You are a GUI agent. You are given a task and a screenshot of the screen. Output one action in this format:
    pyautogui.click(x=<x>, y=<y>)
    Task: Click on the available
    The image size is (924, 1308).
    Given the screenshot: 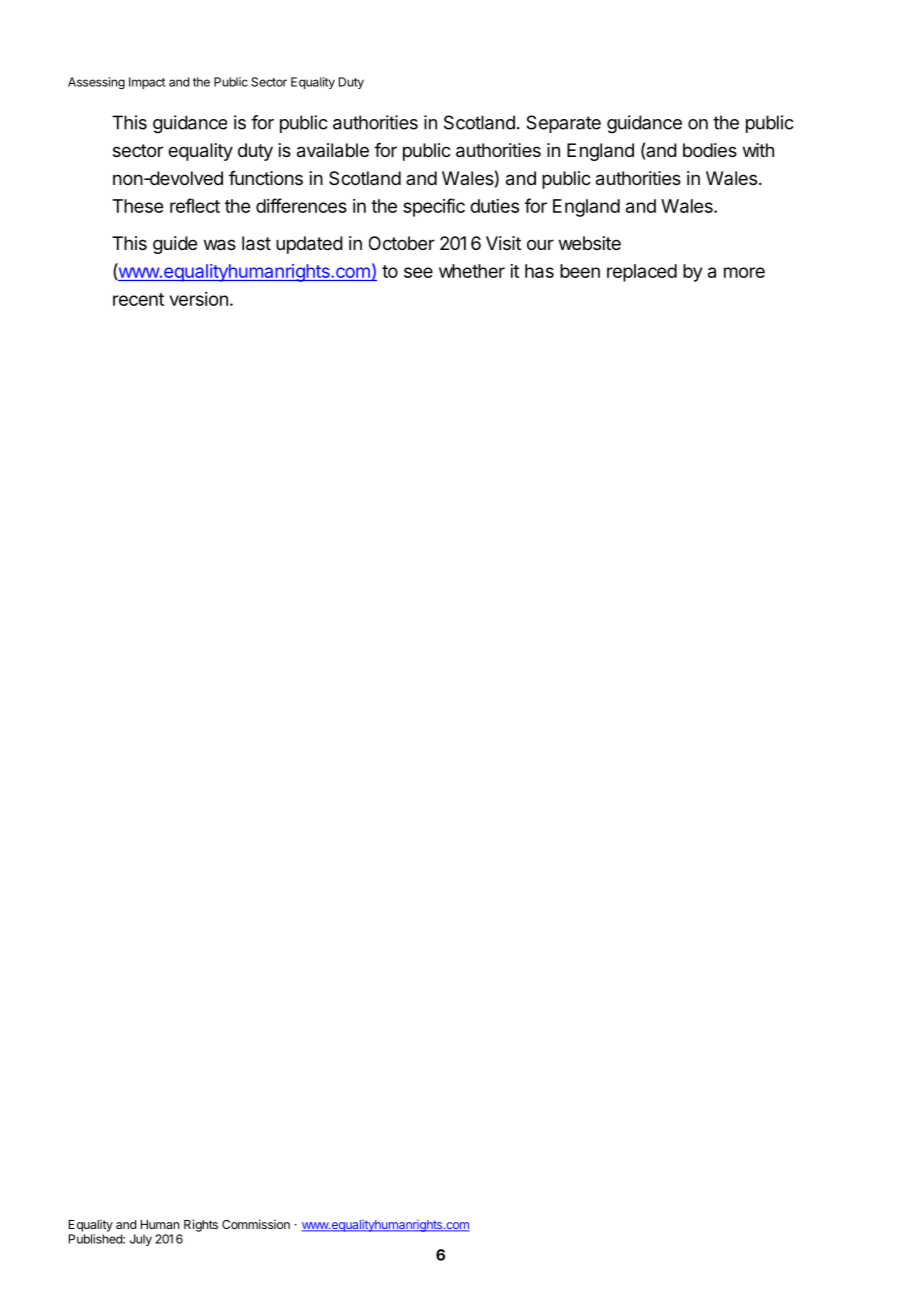 What is the action you would take?
    pyautogui.click(x=333, y=150)
